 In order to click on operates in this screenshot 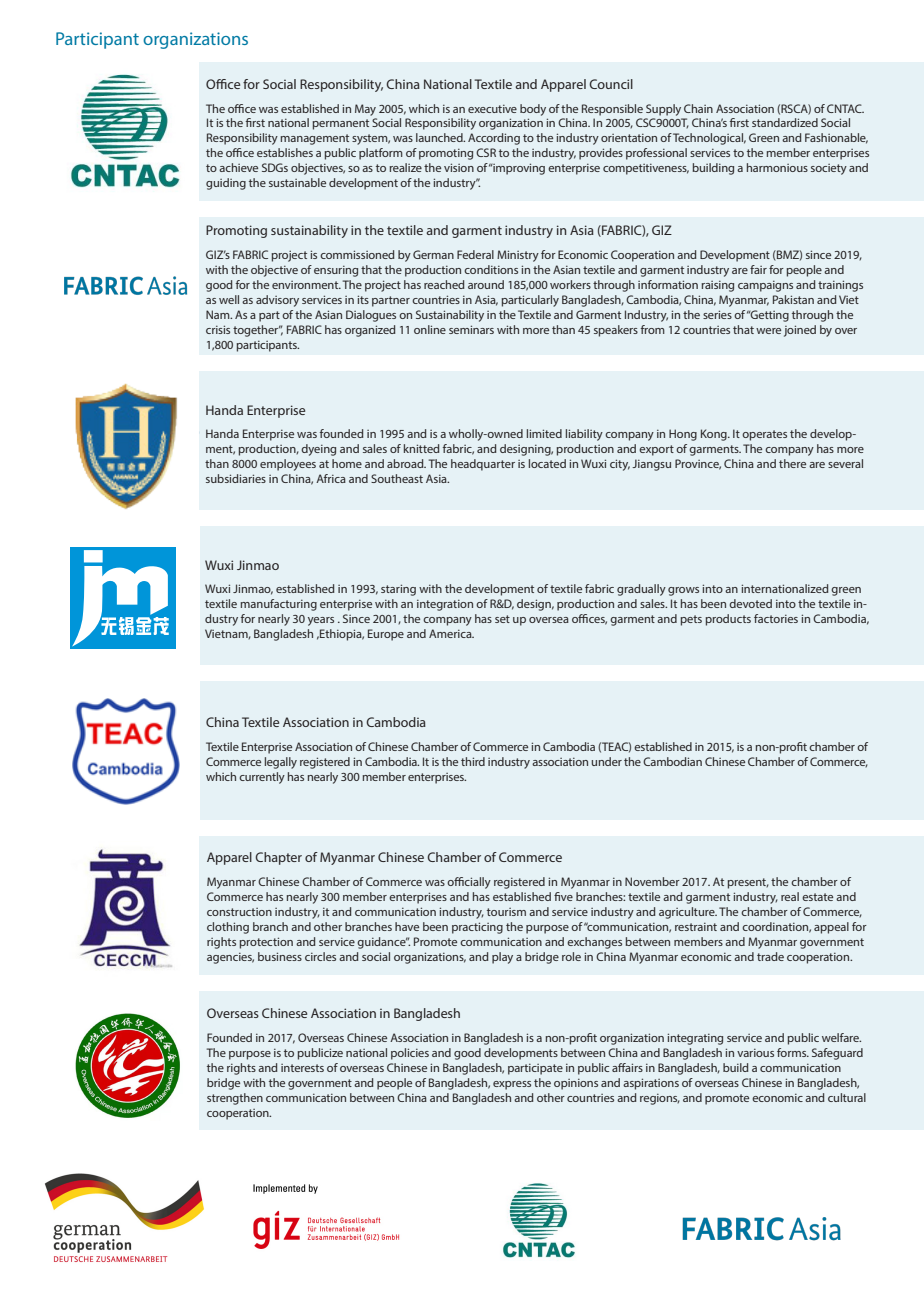, I will do `click(764, 435)`.
